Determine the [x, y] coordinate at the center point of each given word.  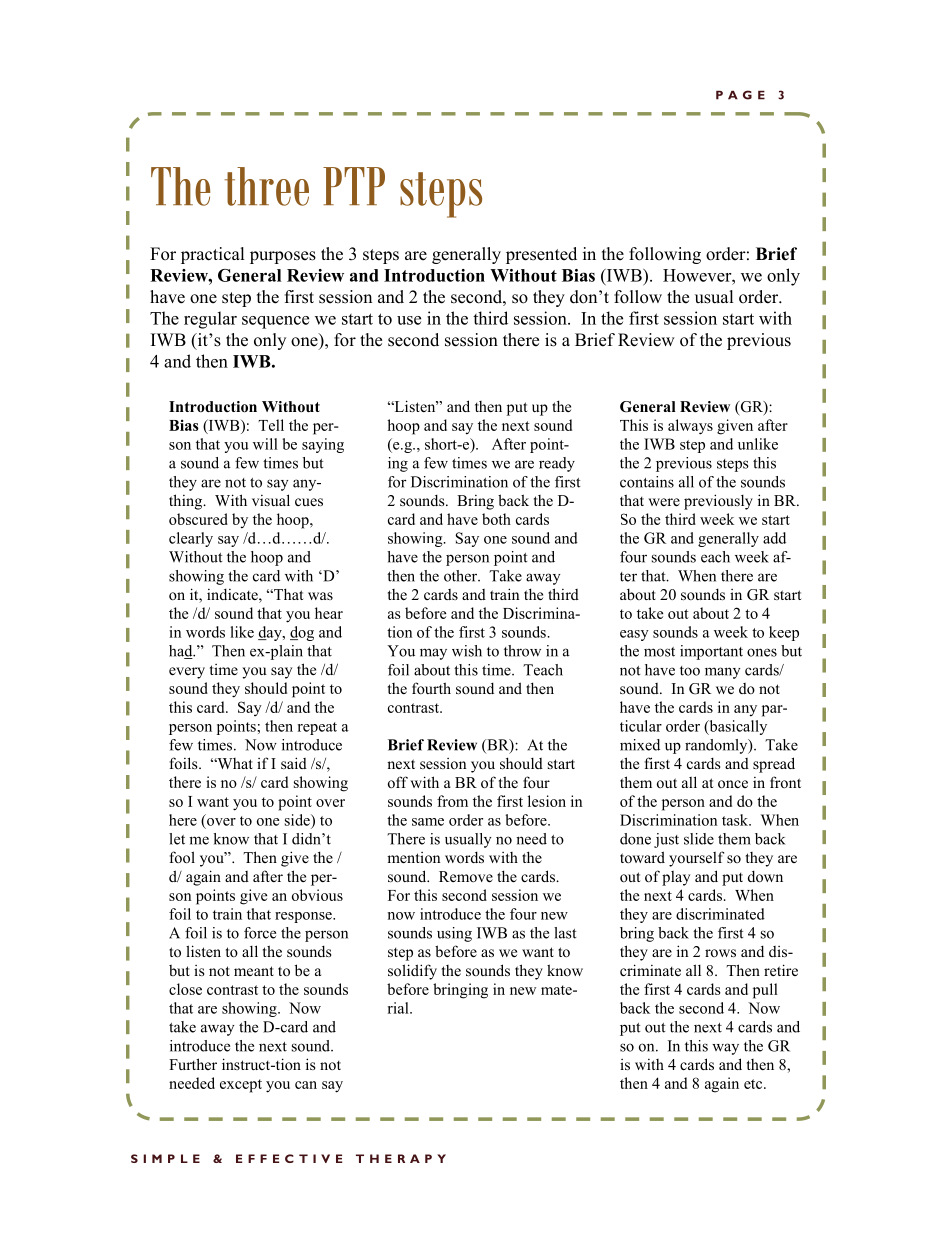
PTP [354, 186]
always [690, 427]
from [452, 801]
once [733, 784]
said [294, 763]
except [241, 1086]
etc [754, 1084]
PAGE [740, 95]
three [267, 186]
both [496, 519]
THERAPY [401, 1158]
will [265, 444]
